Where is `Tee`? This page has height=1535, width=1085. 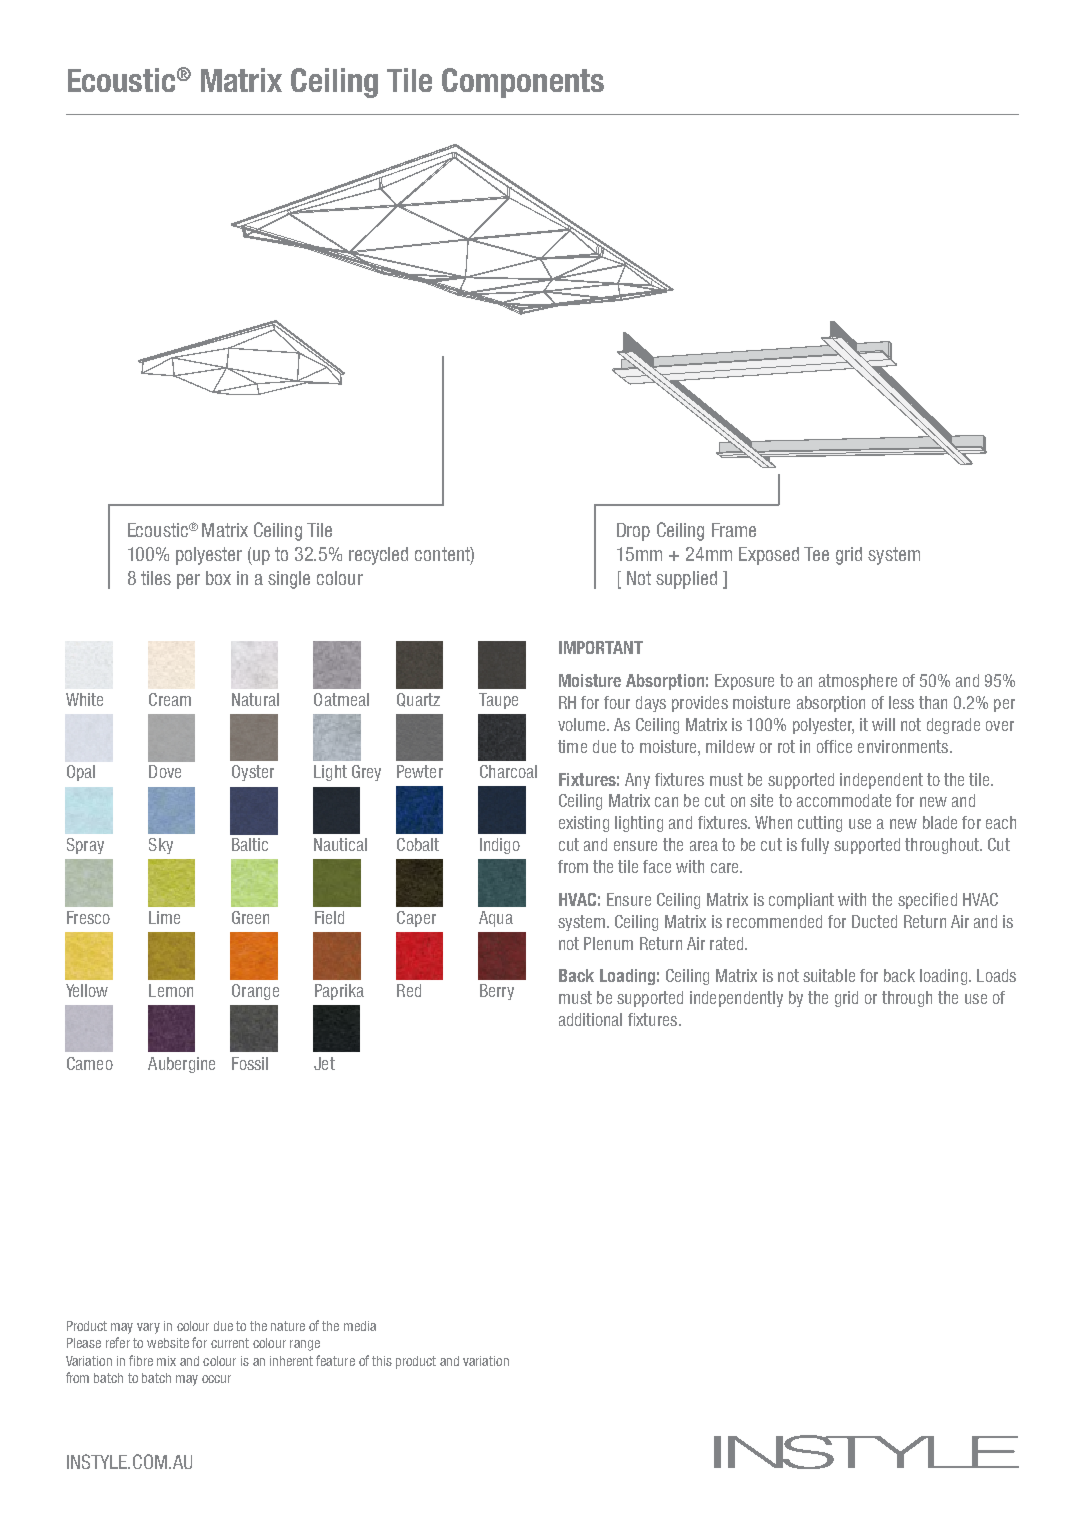
Tee is located at coordinates (816, 554).
